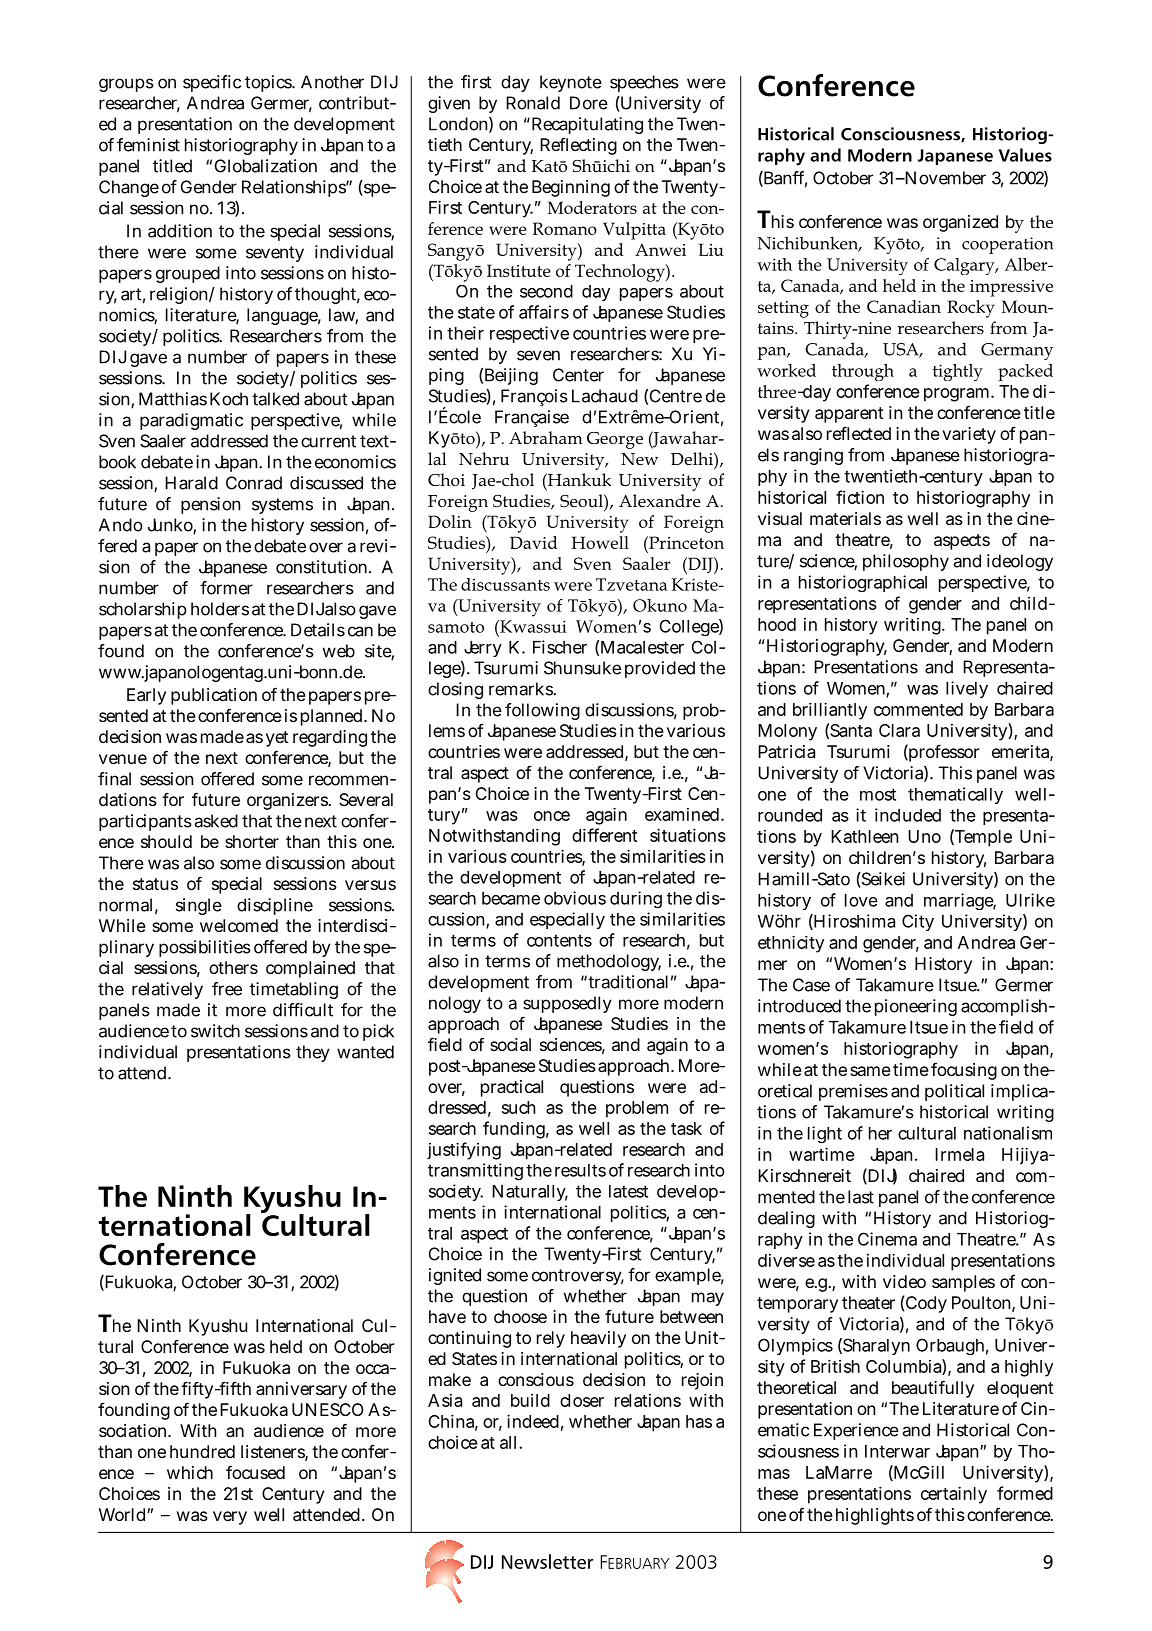 Image resolution: width=1152 pixels, height=1631 pixels. What do you see at coordinates (212, 83) in the document?
I see `specific` at bounding box center [212, 83].
